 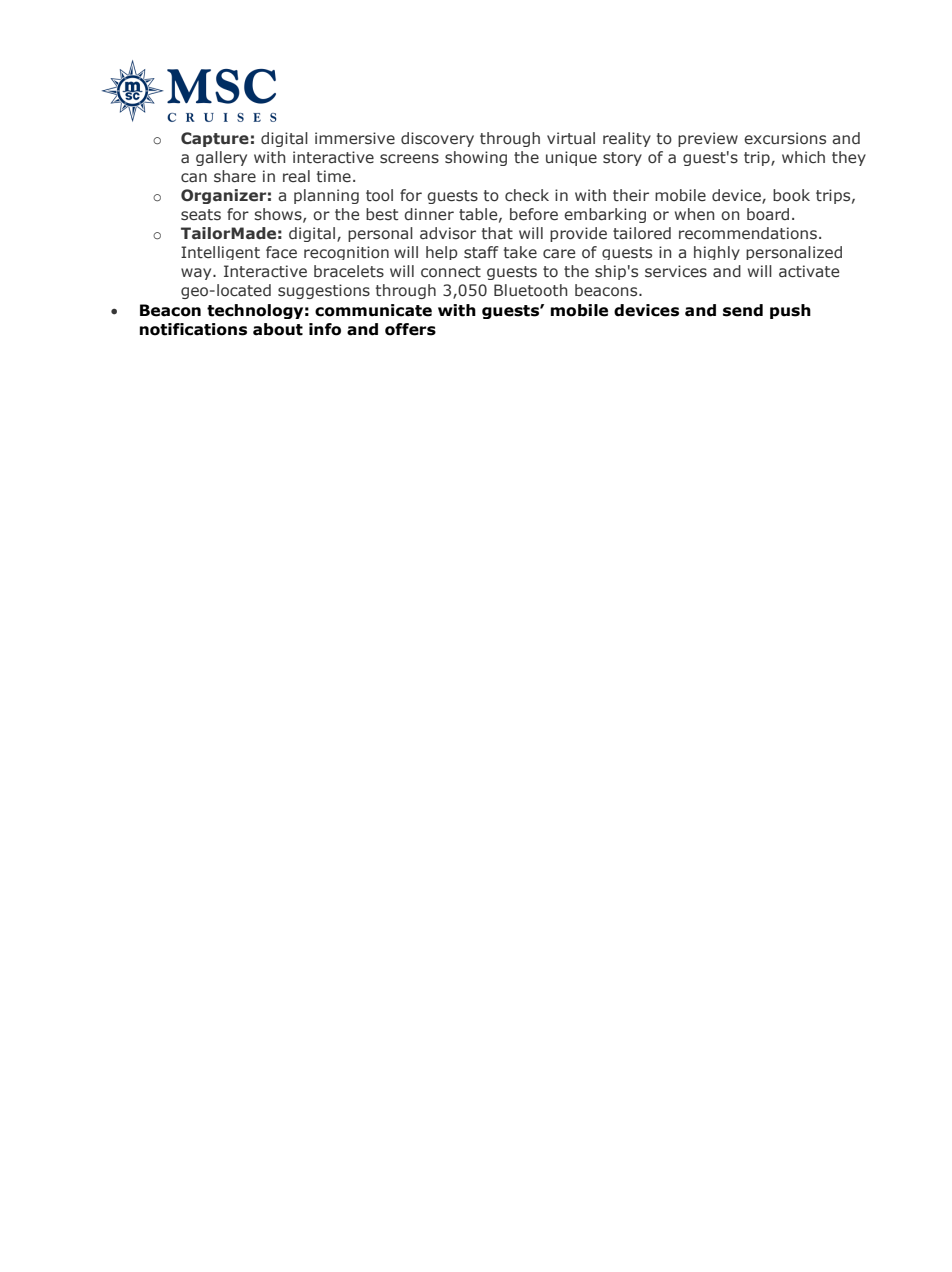 I want to click on excursions, so click(x=785, y=138).
